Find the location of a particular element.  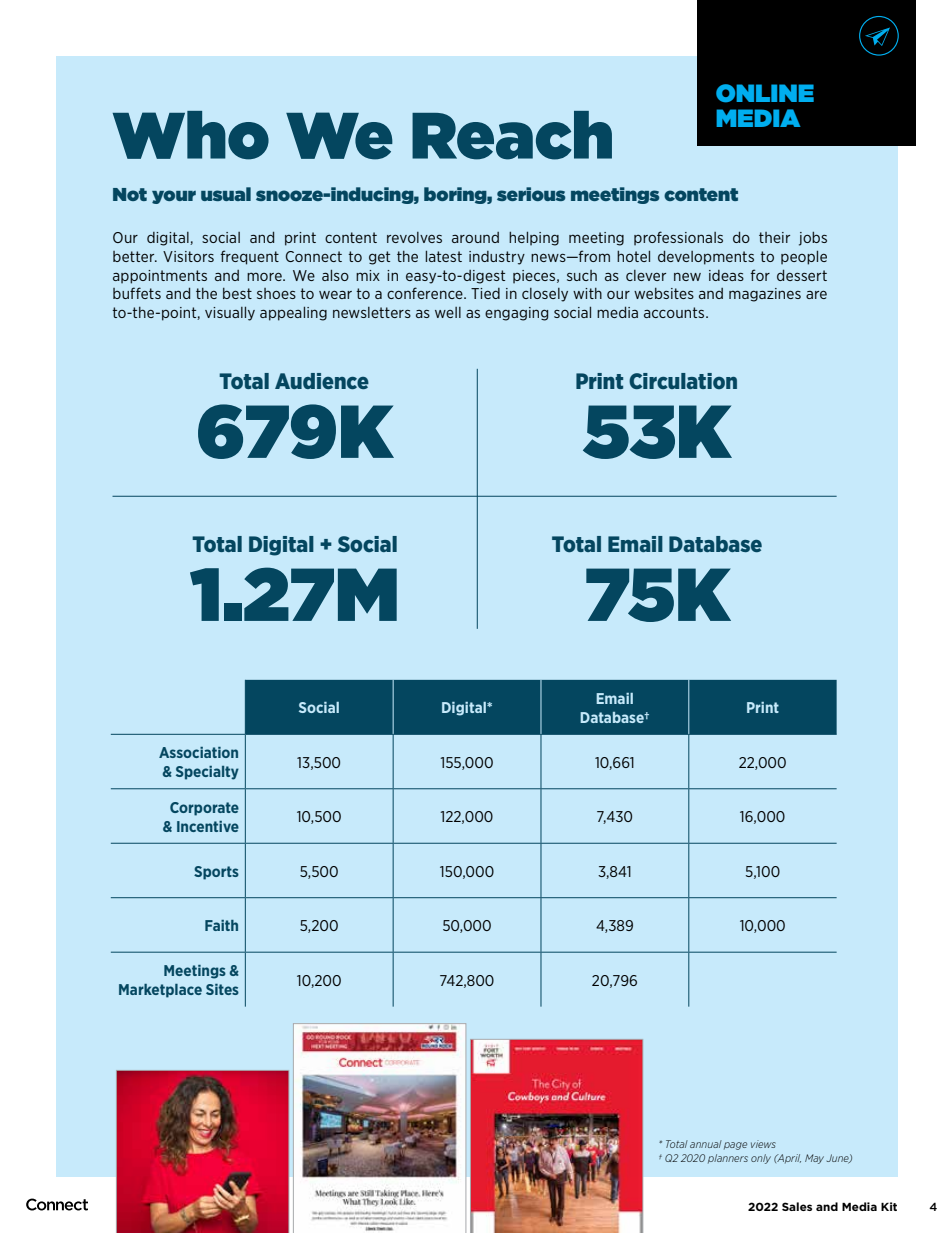

Reach is located at coordinates (512, 135).
